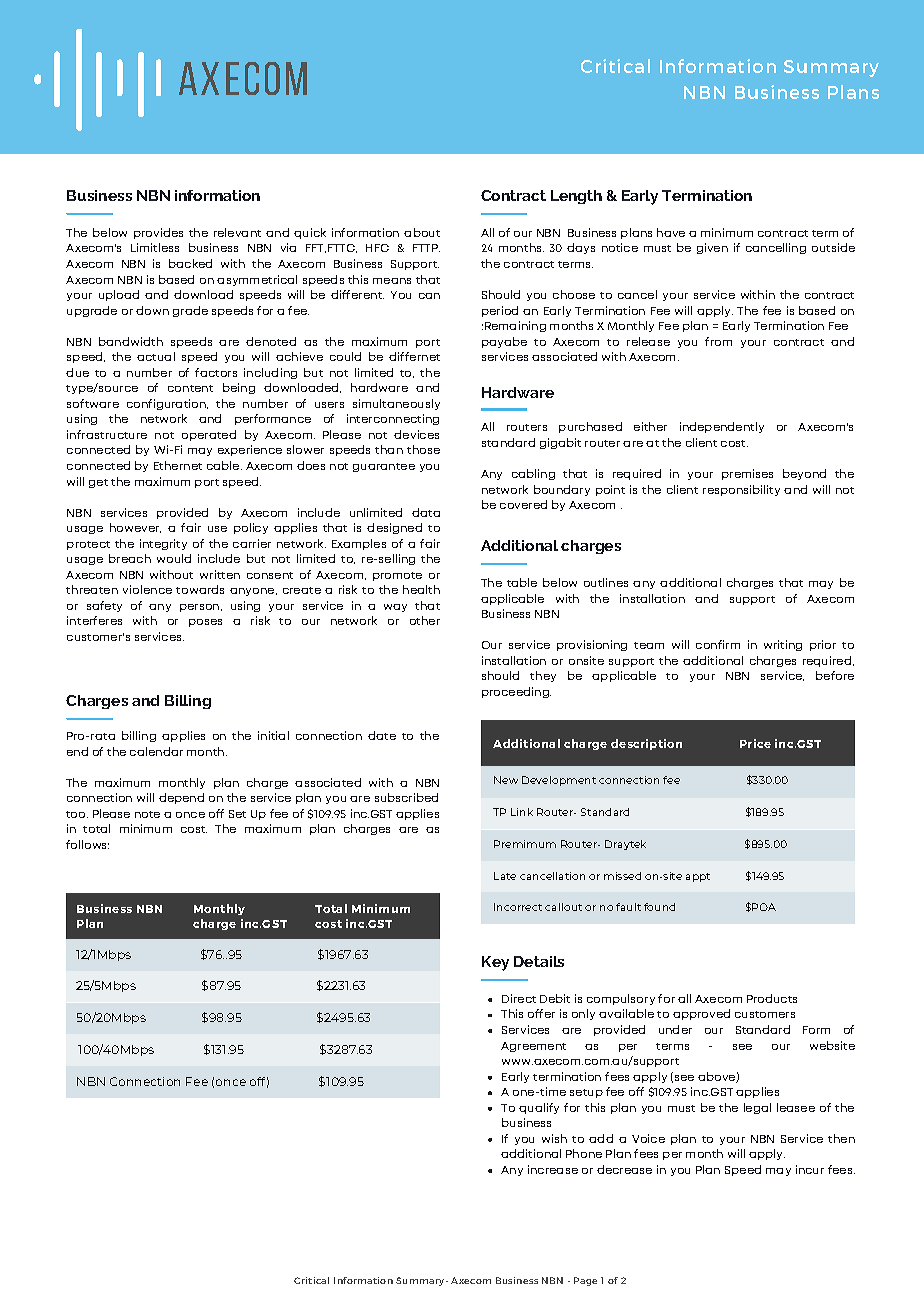 This document has height=1308, width=924. I want to click on Price, so click(755, 743).
